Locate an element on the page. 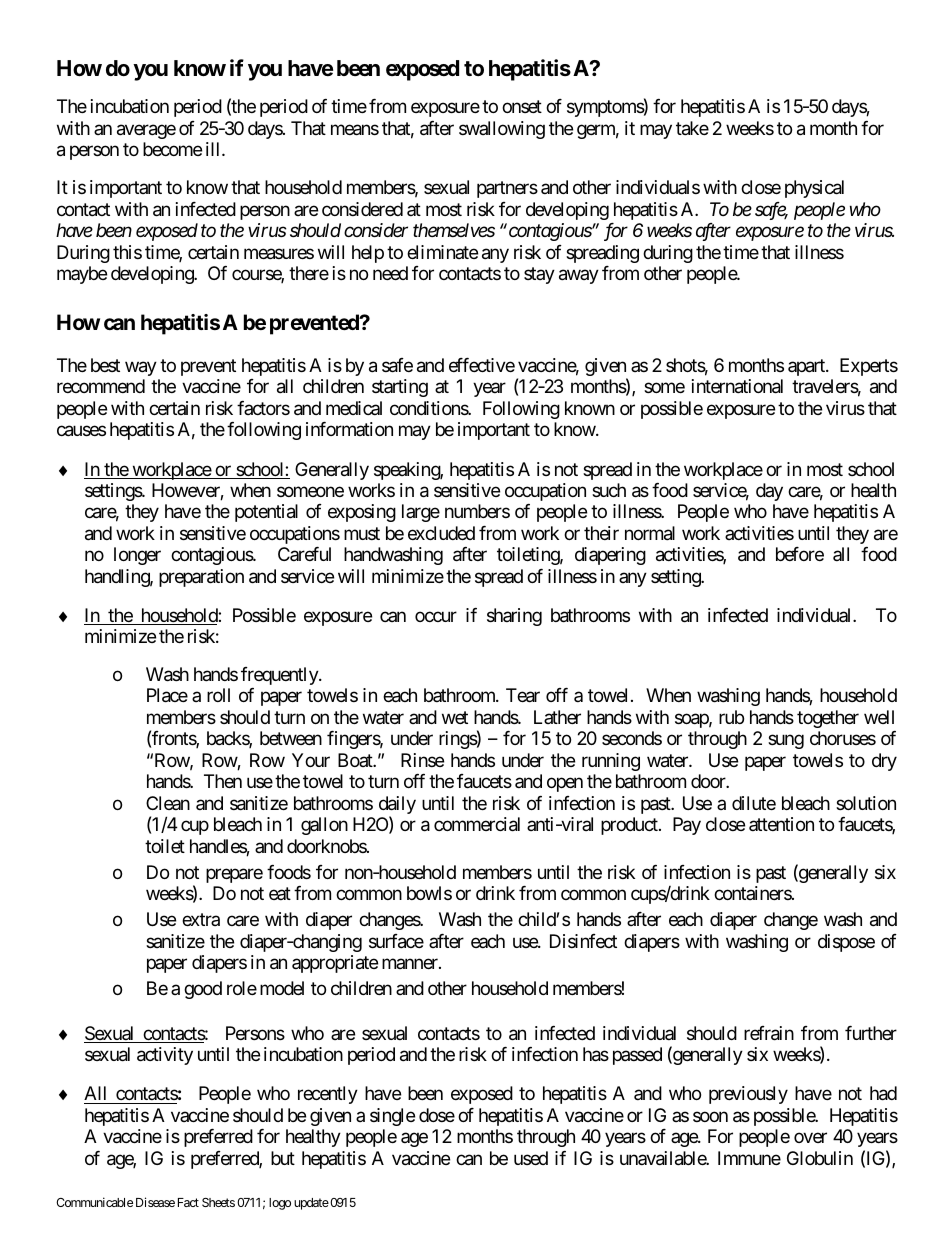 The height and width of the page is (1233, 952). apart is located at coordinates (807, 367).
